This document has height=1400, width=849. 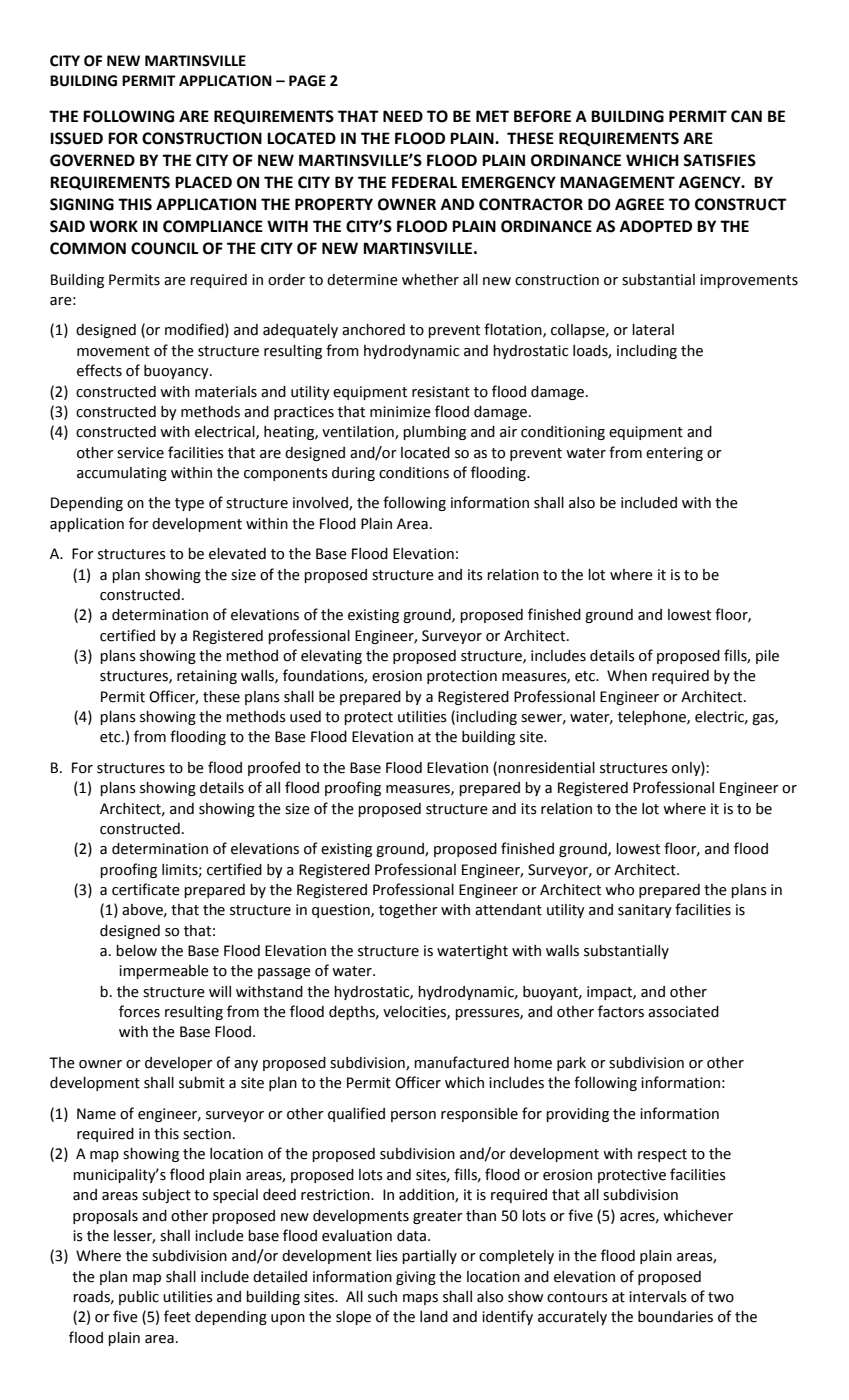 What do you see at coordinates (674, 454) in the document?
I see `entering` at bounding box center [674, 454].
